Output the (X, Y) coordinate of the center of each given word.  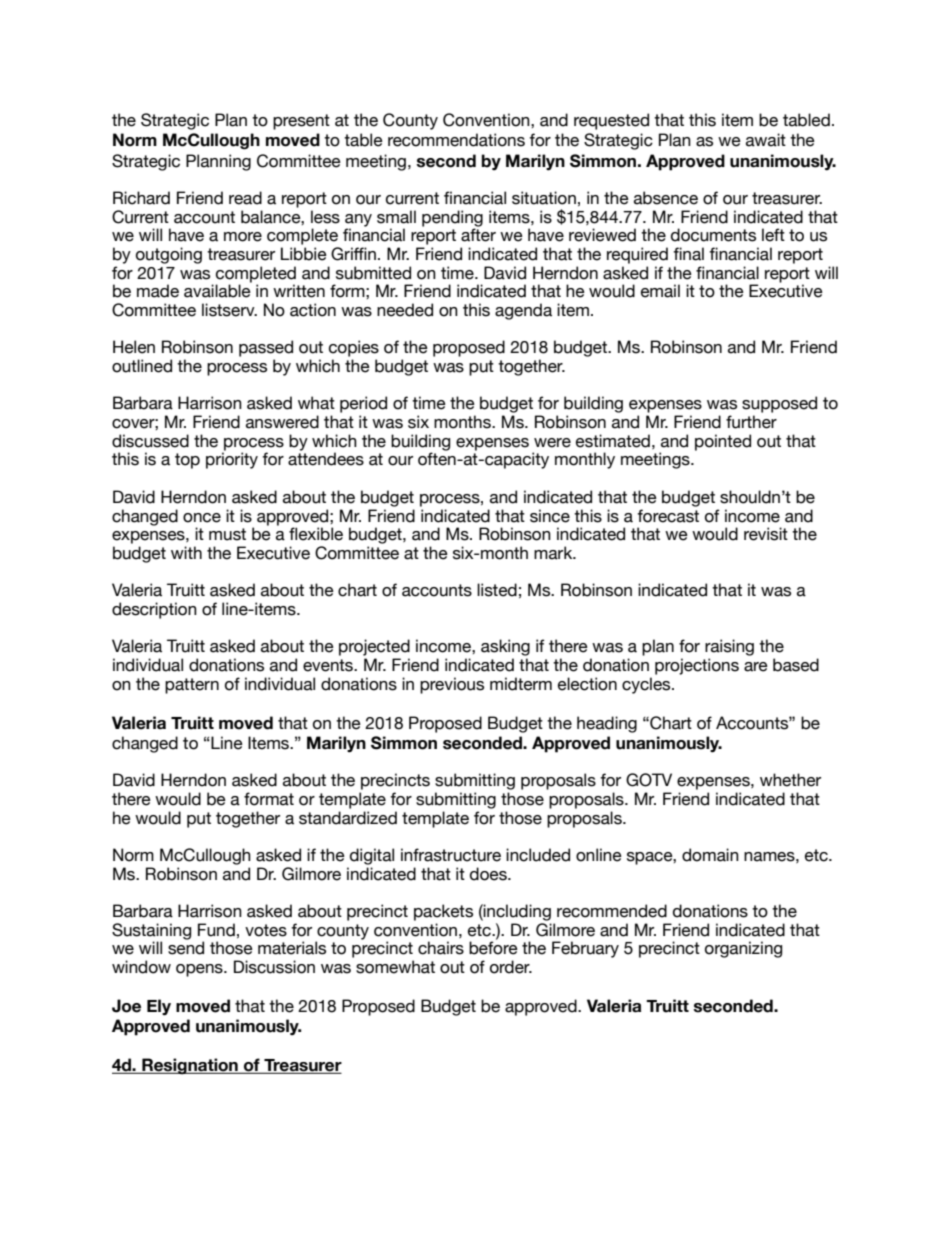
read (245, 198)
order (511, 967)
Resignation (190, 1066)
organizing (743, 949)
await (766, 140)
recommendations (456, 140)
